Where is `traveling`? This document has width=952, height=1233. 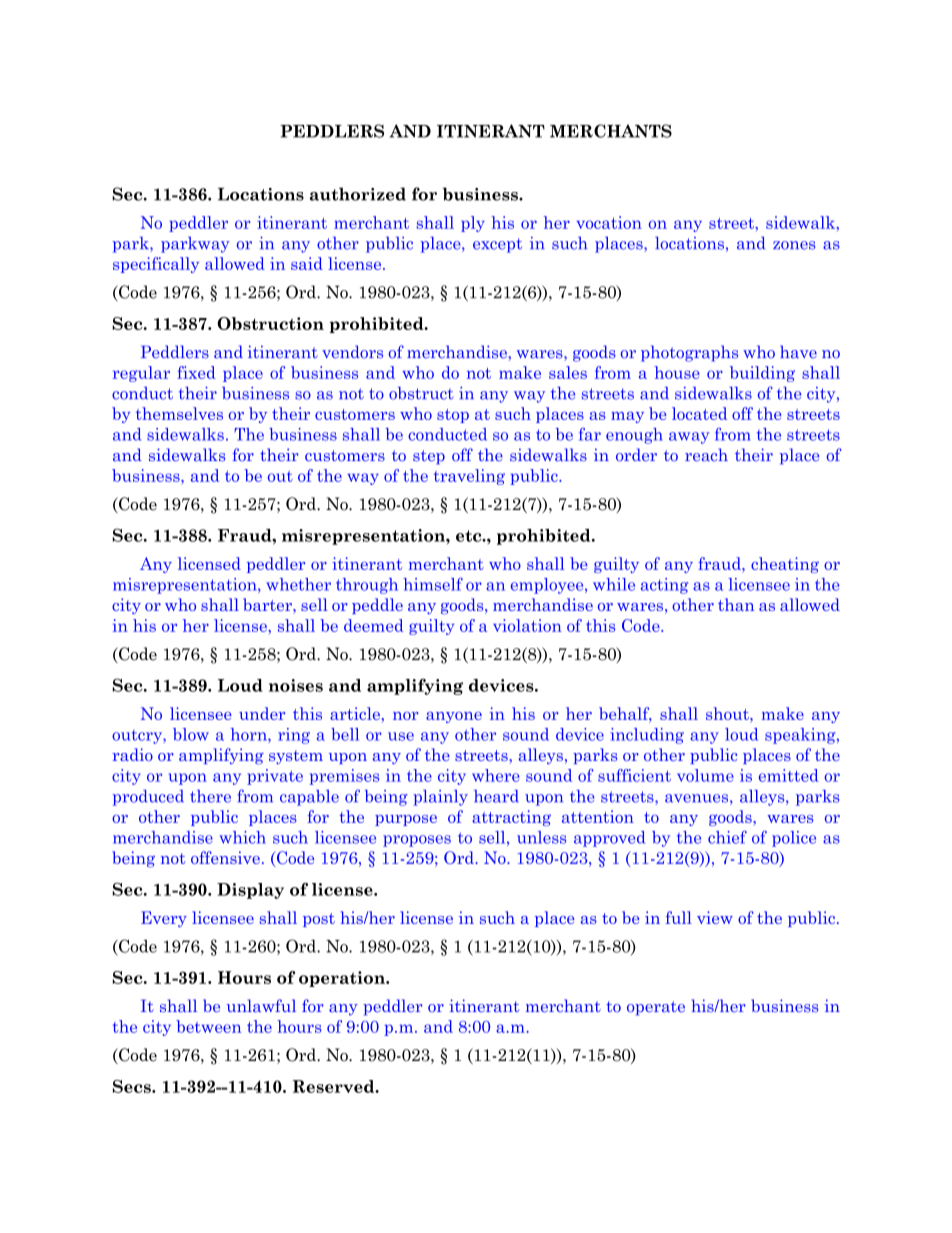
traveling is located at coordinates (469, 477).
